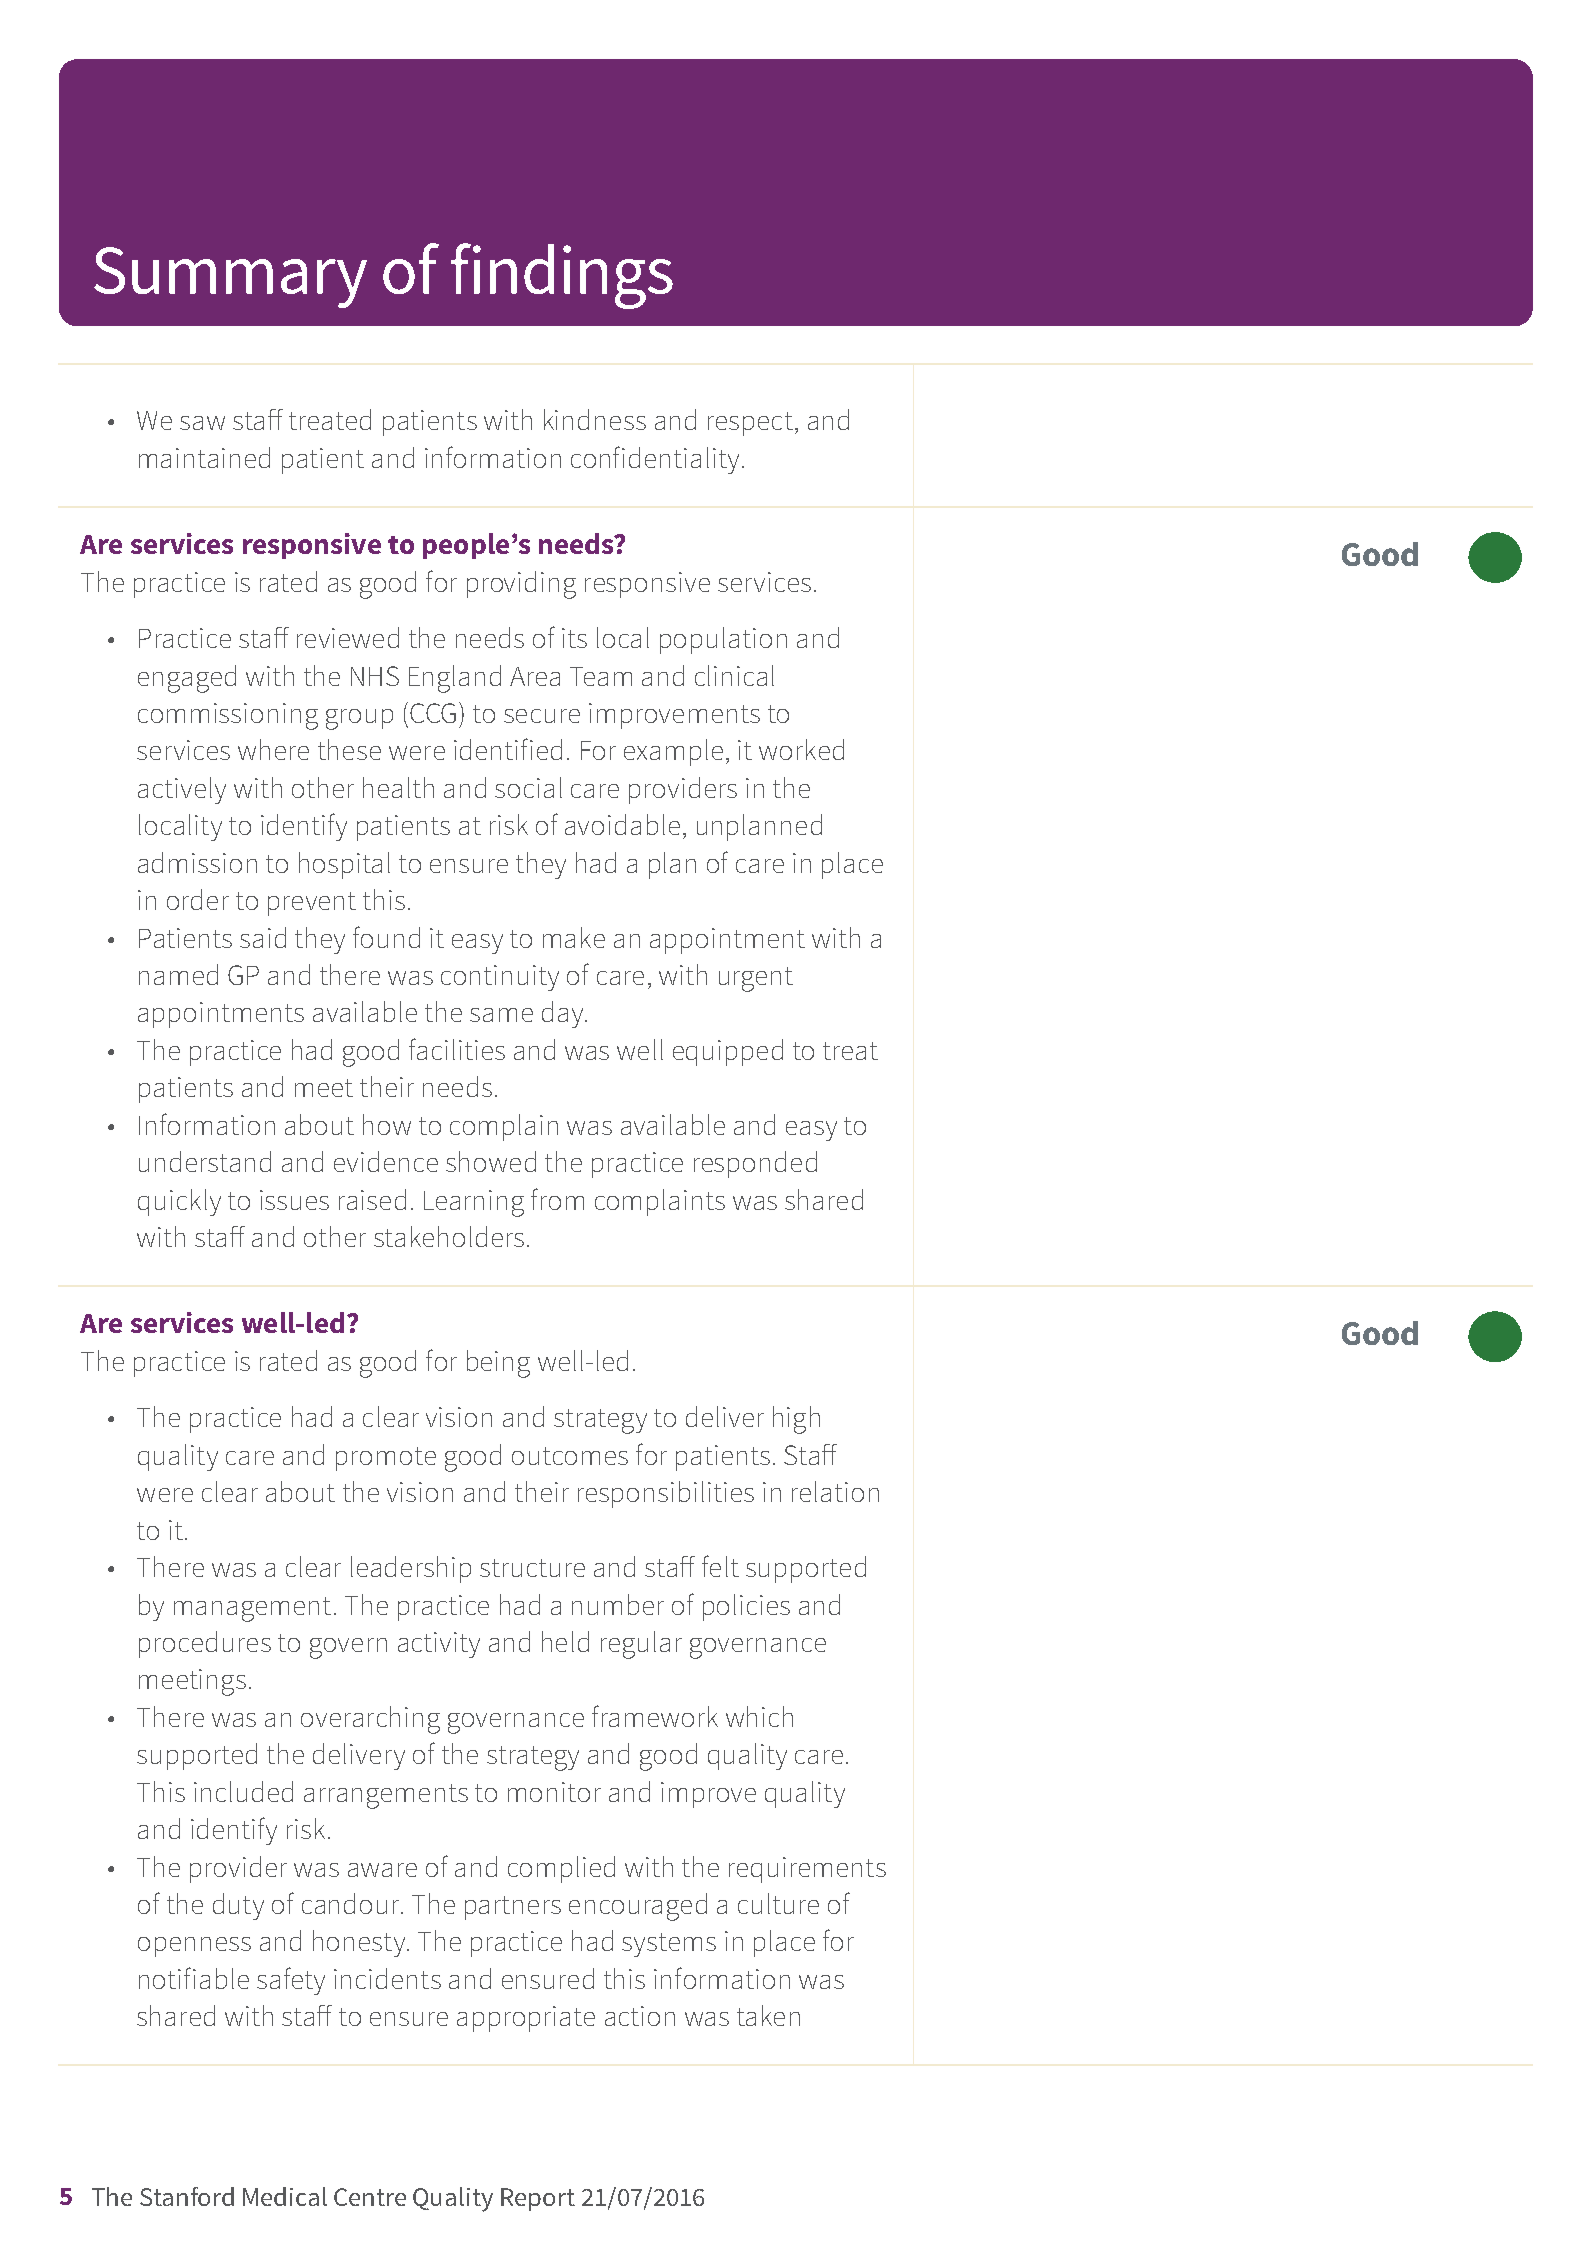  I want to click on responded, so click(755, 1164).
